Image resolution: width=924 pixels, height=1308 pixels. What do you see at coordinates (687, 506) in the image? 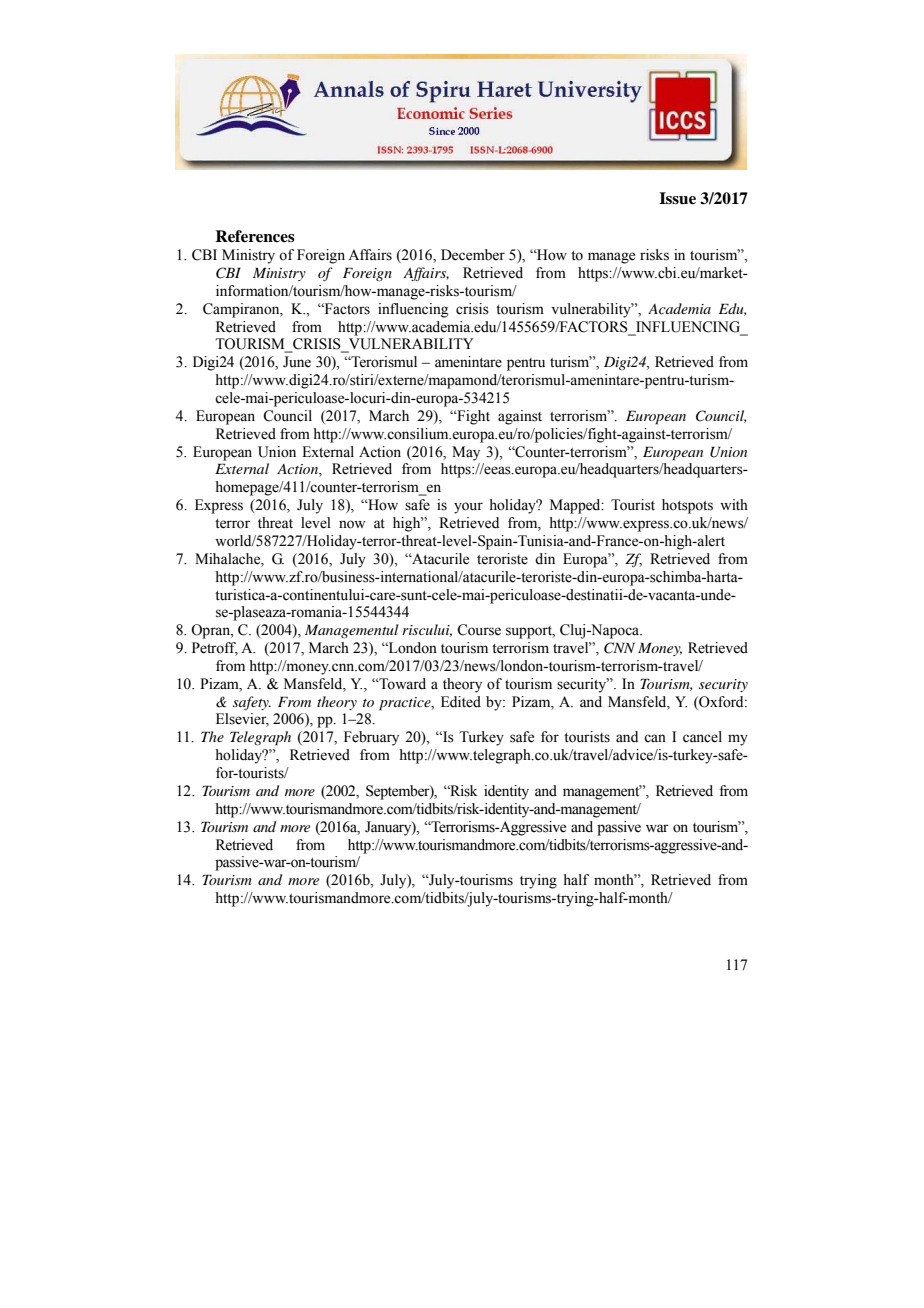
I see `hotspots` at bounding box center [687, 506].
